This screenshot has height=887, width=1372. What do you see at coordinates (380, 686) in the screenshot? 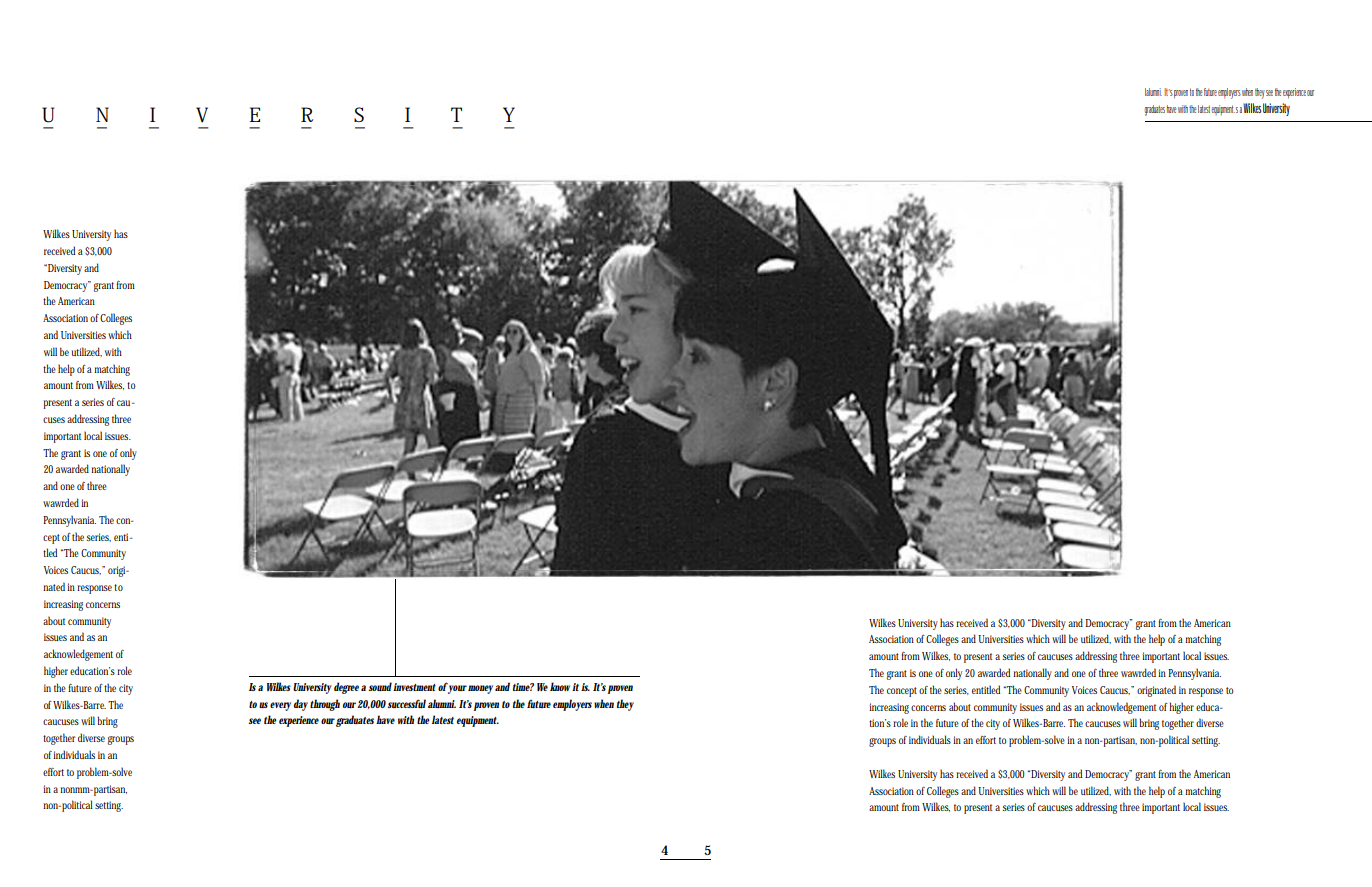
I see `sound` at bounding box center [380, 686].
